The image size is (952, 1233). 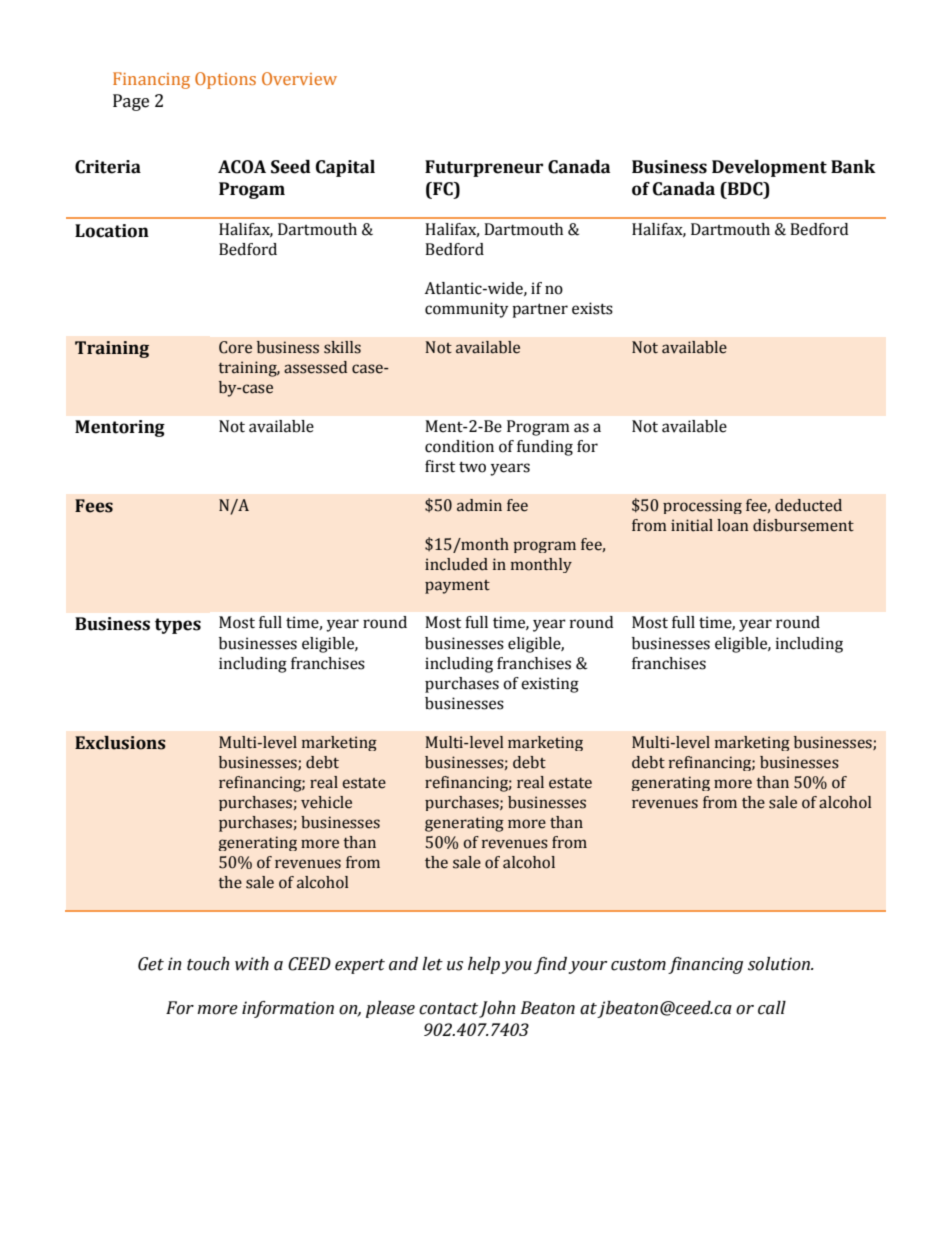 What do you see at coordinates (484, 965) in the screenshot?
I see `help` at bounding box center [484, 965].
